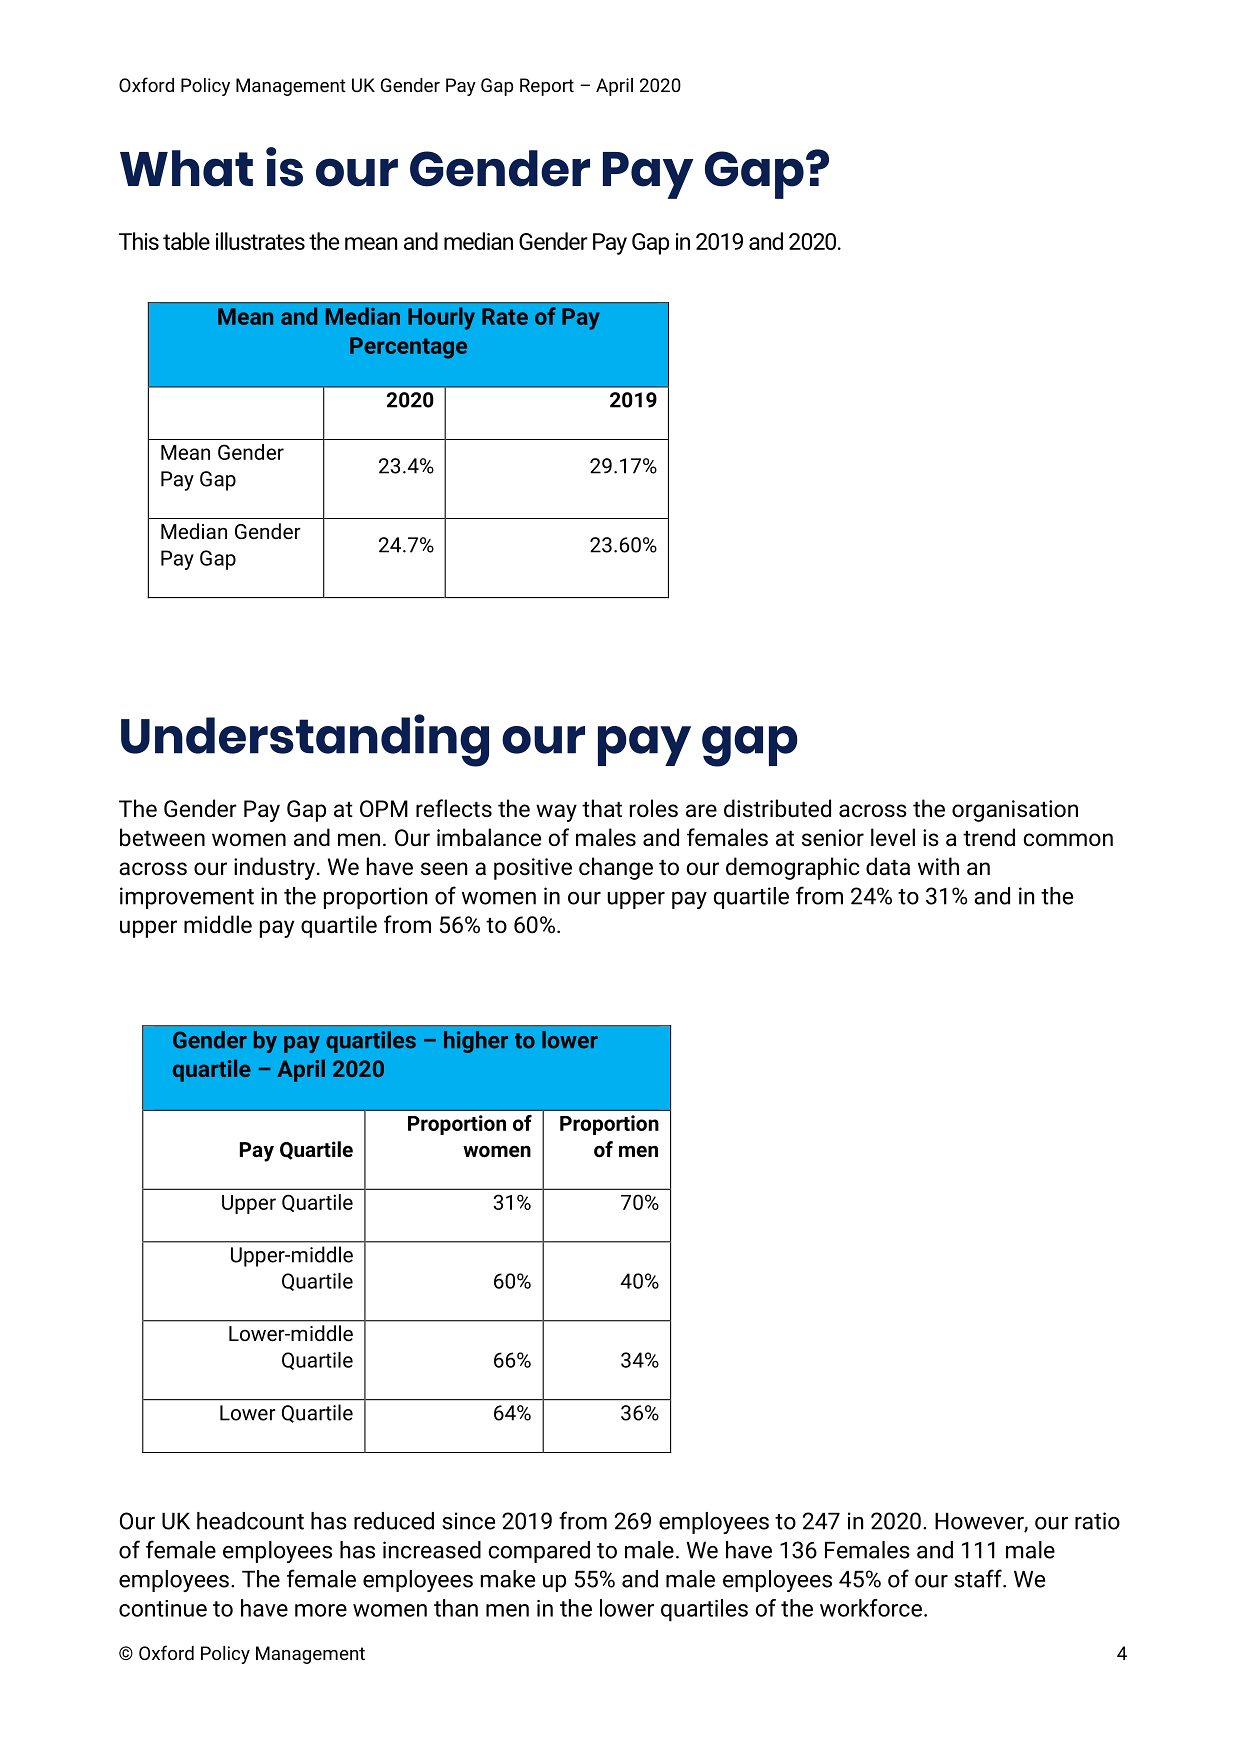  I want to click on Hourly, so click(441, 318).
